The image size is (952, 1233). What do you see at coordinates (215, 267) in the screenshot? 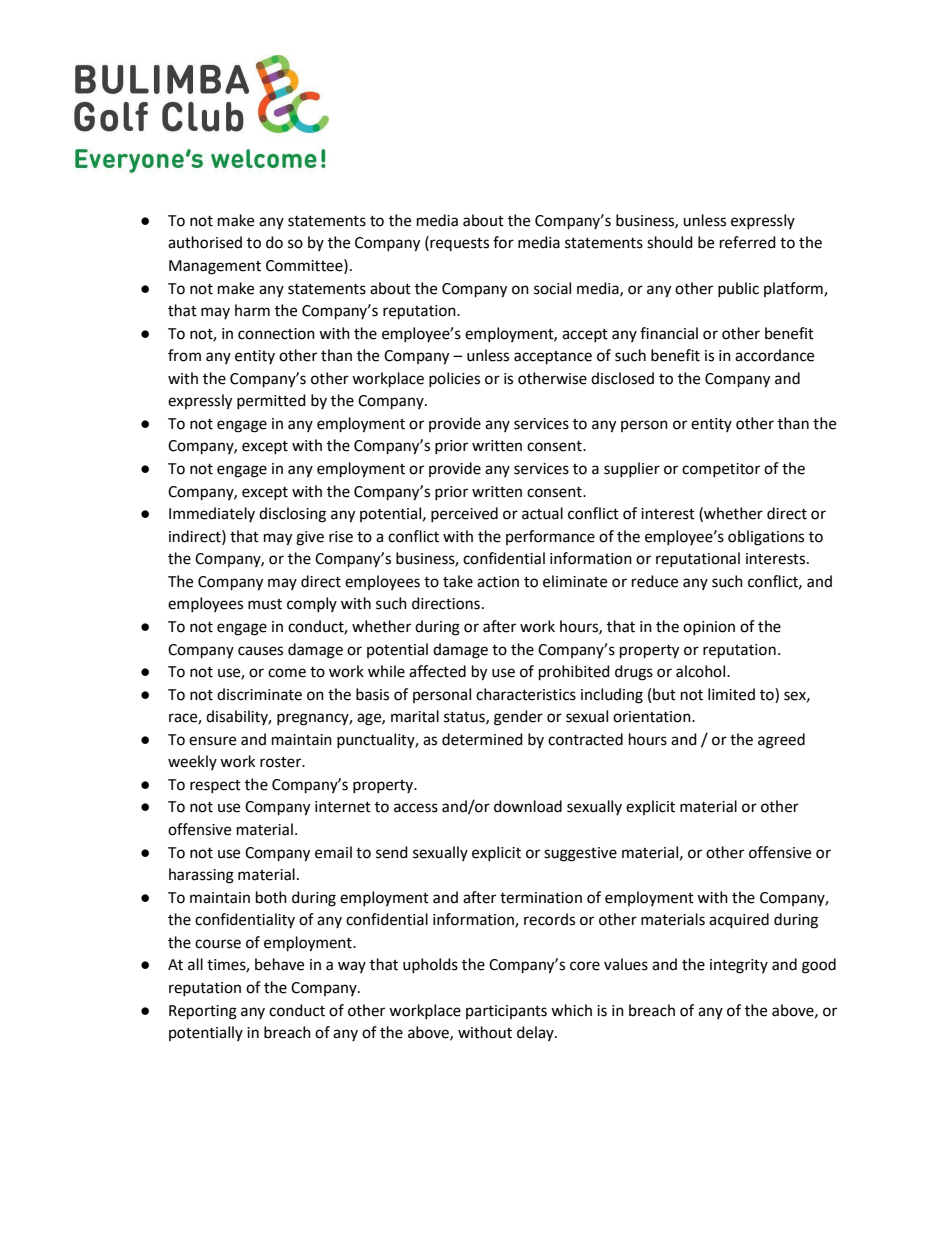
I see `Management` at bounding box center [215, 267].
